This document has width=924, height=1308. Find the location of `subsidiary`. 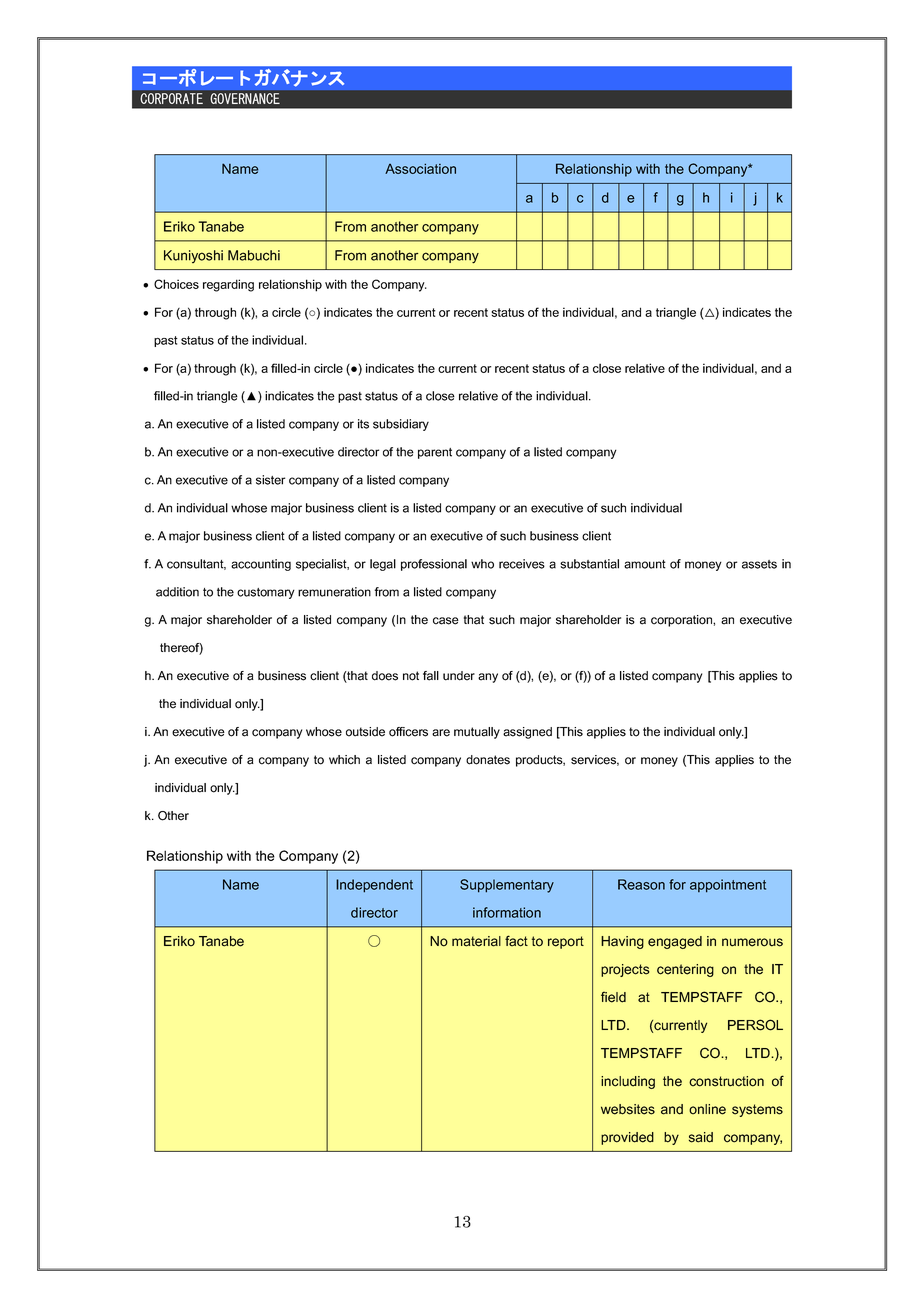

subsidiary is located at coordinates (401, 425).
